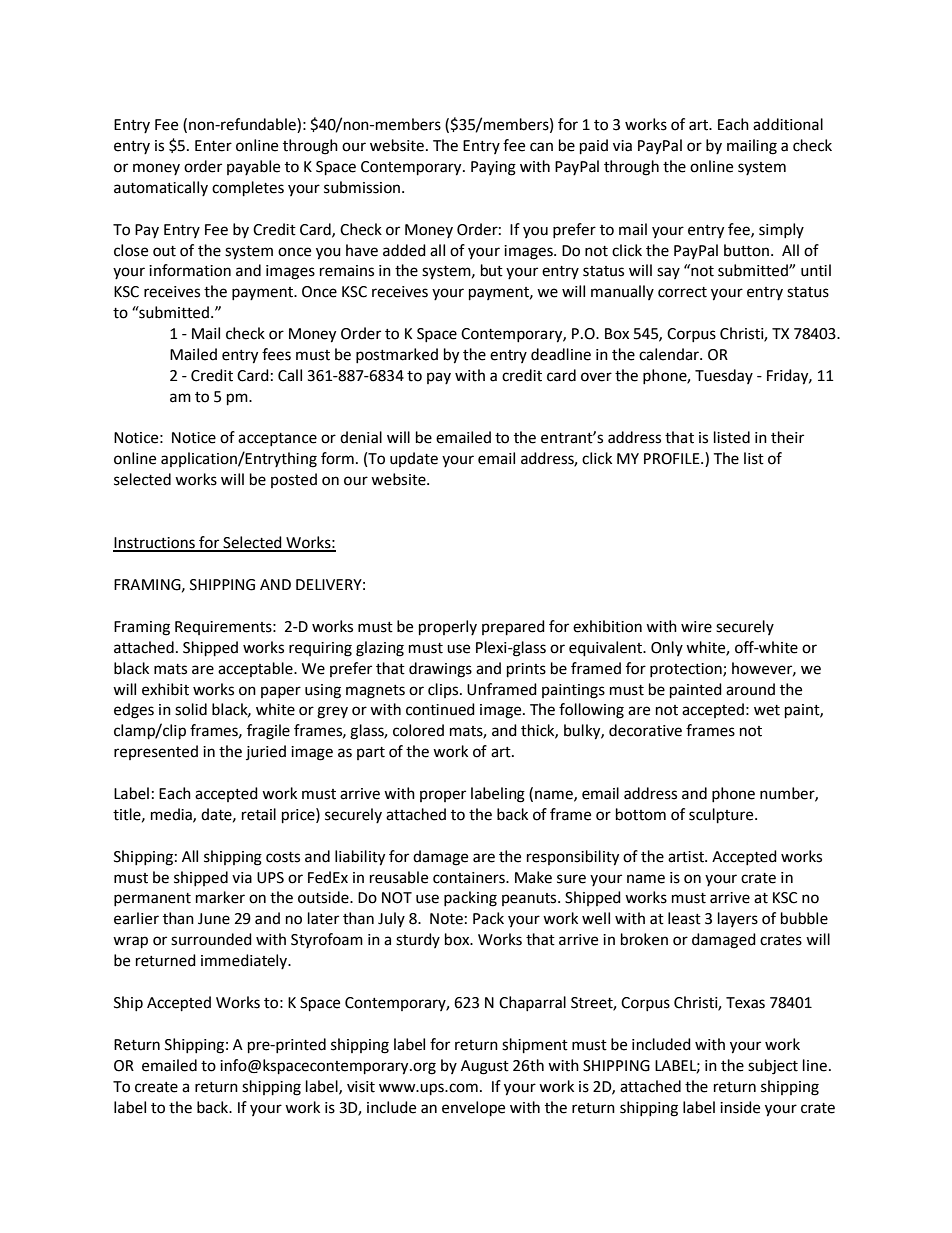 This screenshot has height=1233, width=952. What do you see at coordinates (277, 439) in the screenshot?
I see `acceptance` at bounding box center [277, 439].
